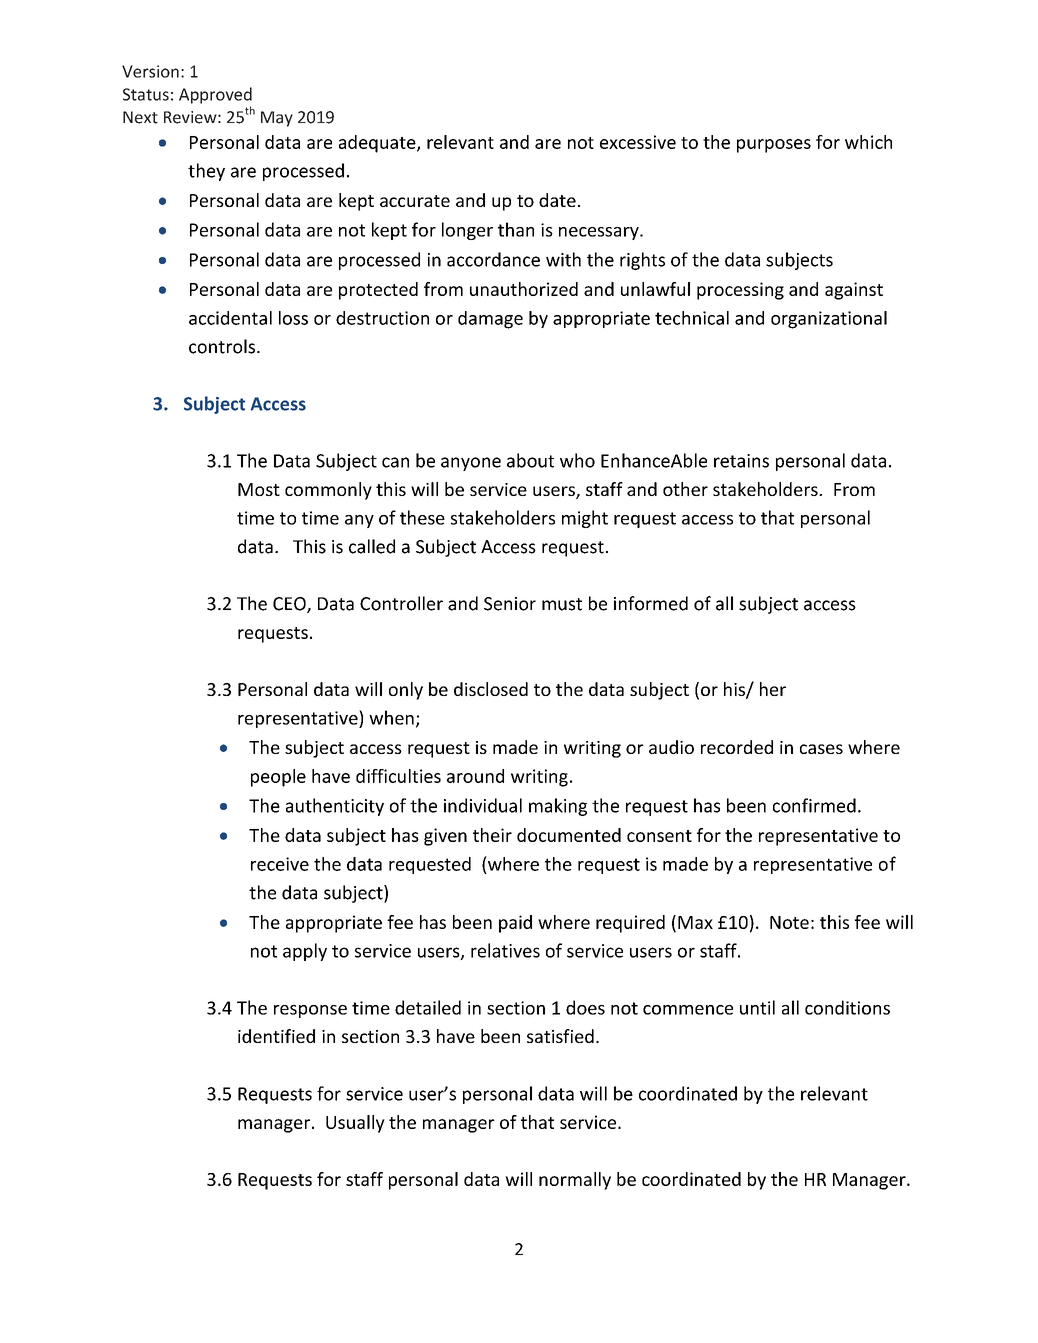 Image resolution: width=1038 pixels, height=1343 pixels. What do you see at coordinates (557, 200) in the screenshot?
I see `date` at bounding box center [557, 200].
